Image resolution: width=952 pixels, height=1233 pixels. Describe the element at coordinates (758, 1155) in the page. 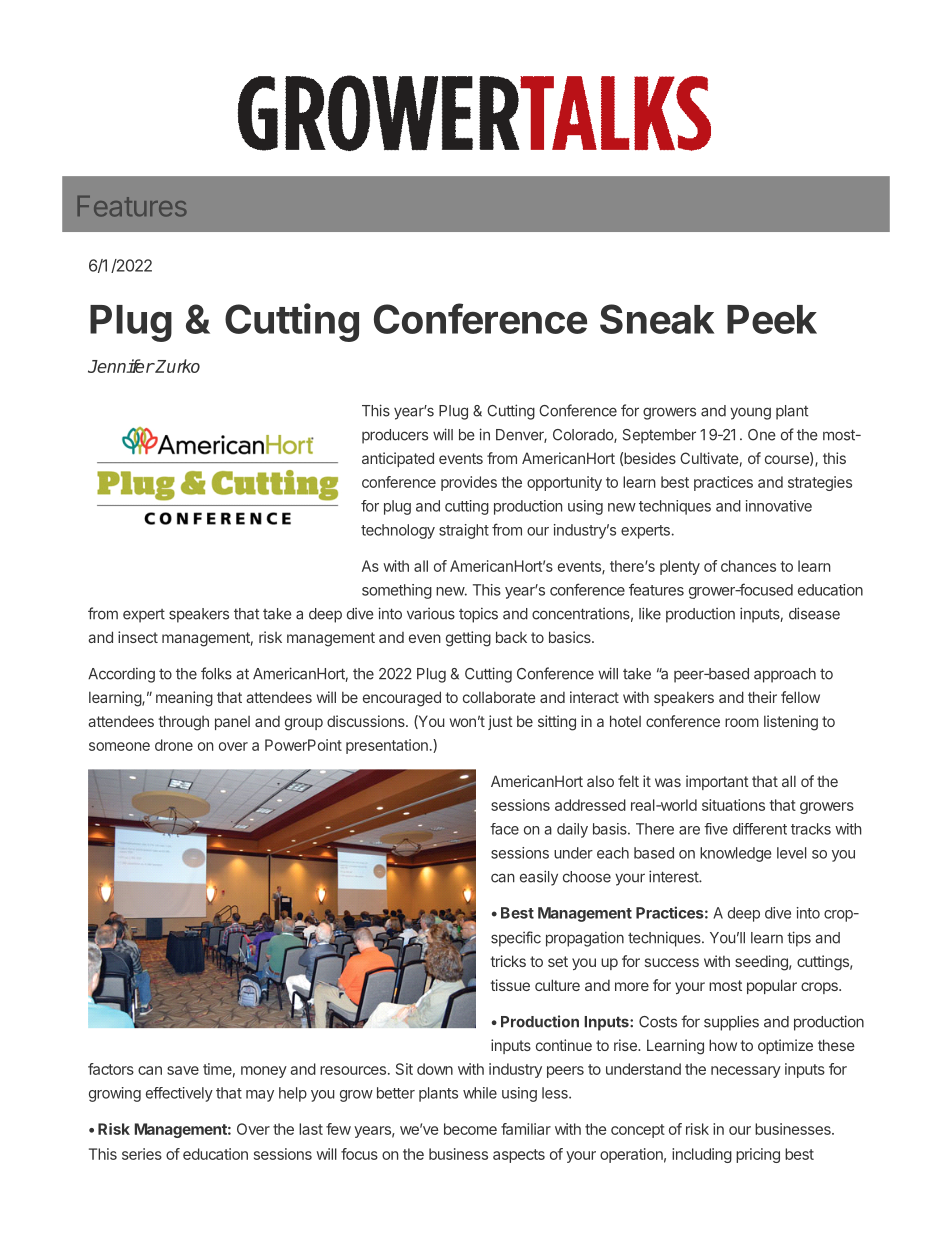

I see `pricing` at that location.
